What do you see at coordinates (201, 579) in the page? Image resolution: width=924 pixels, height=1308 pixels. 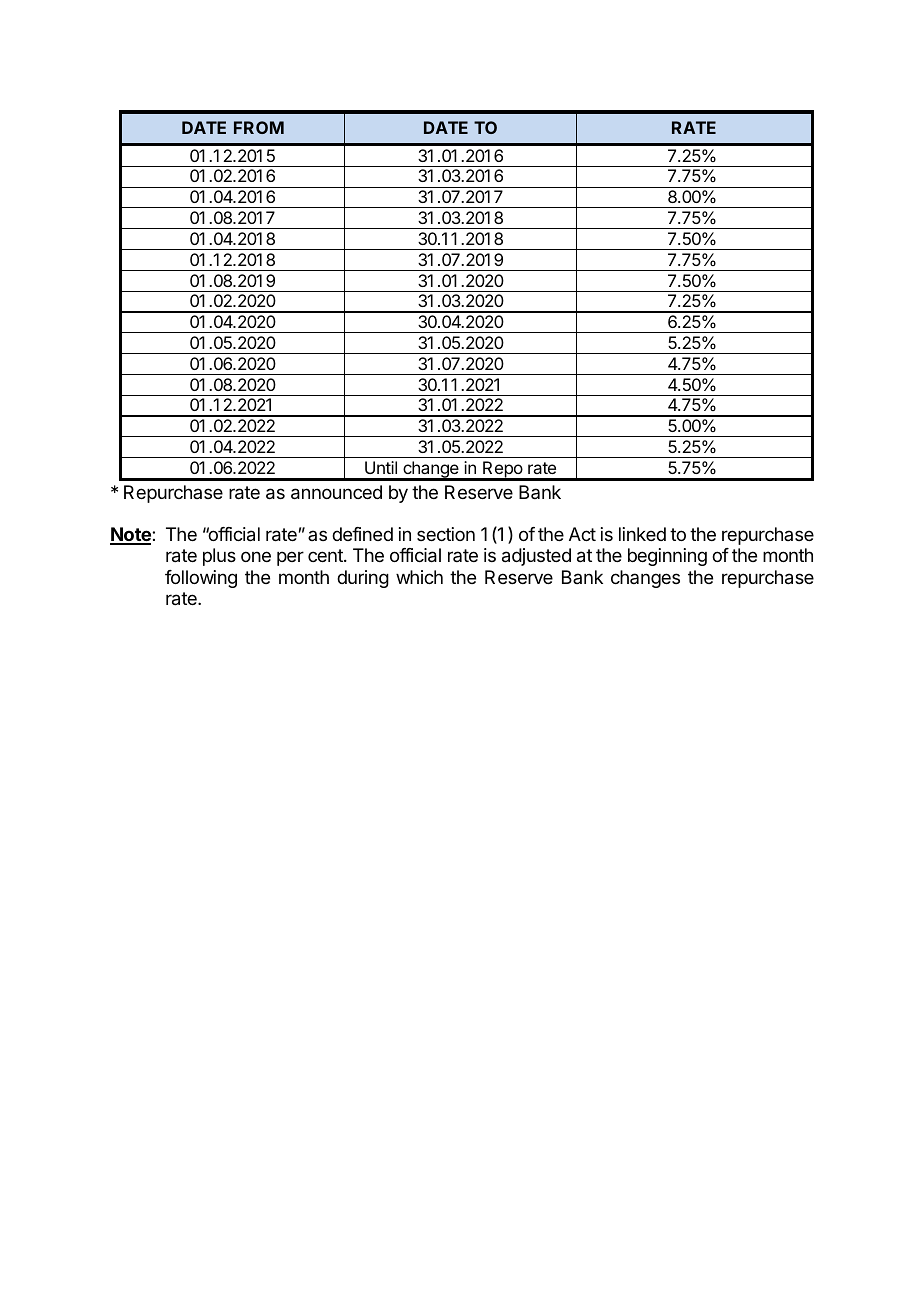 I see `following` at bounding box center [201, 579].
